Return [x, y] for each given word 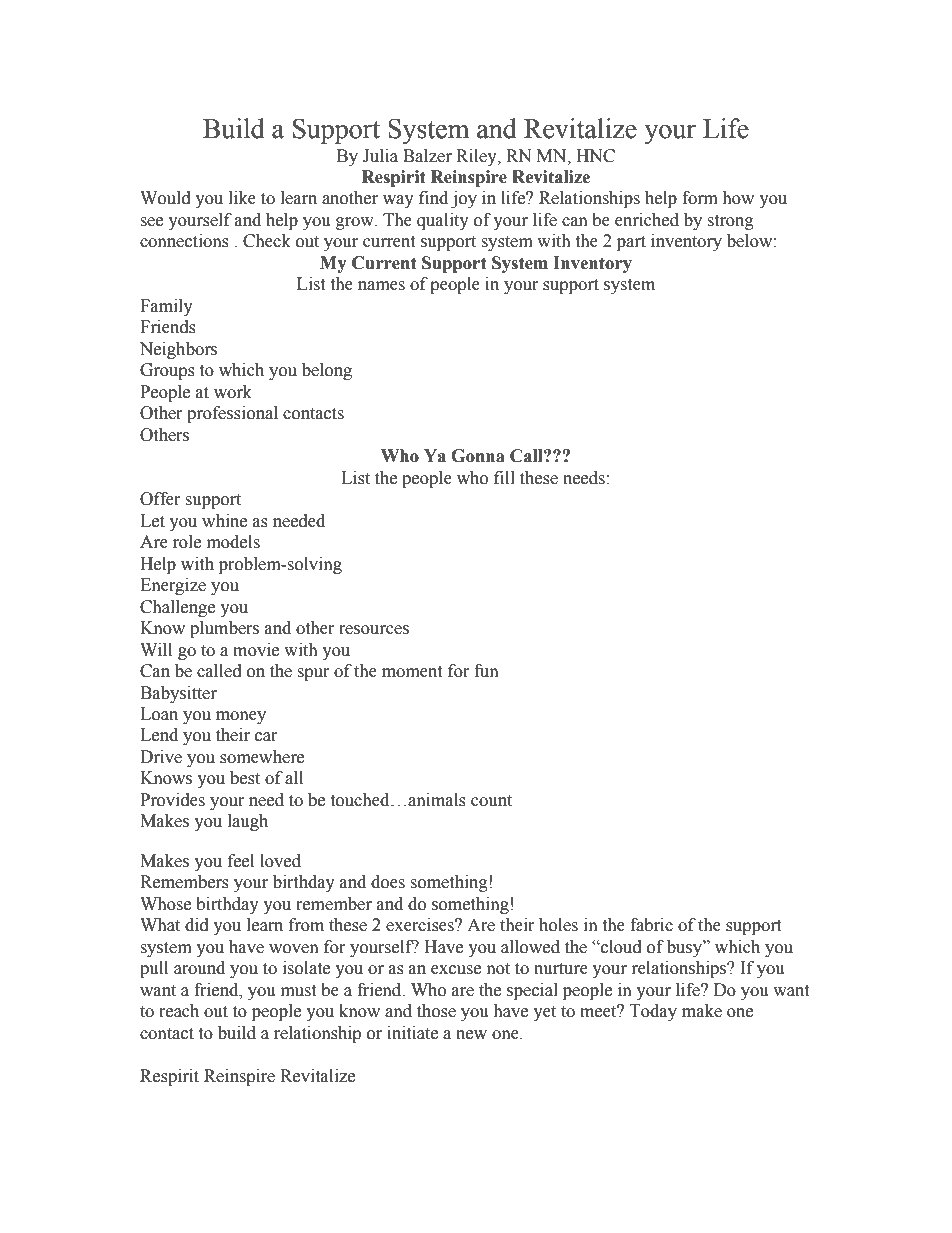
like [242, 198]
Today [653, 1012]
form [700, 198]
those [436, 1011]
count [491, 801]
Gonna [478, 456]
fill [504, 477]
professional [232, 414]
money [241, 717]
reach [179, 1011]
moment [412, 672]
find [433, 198]
